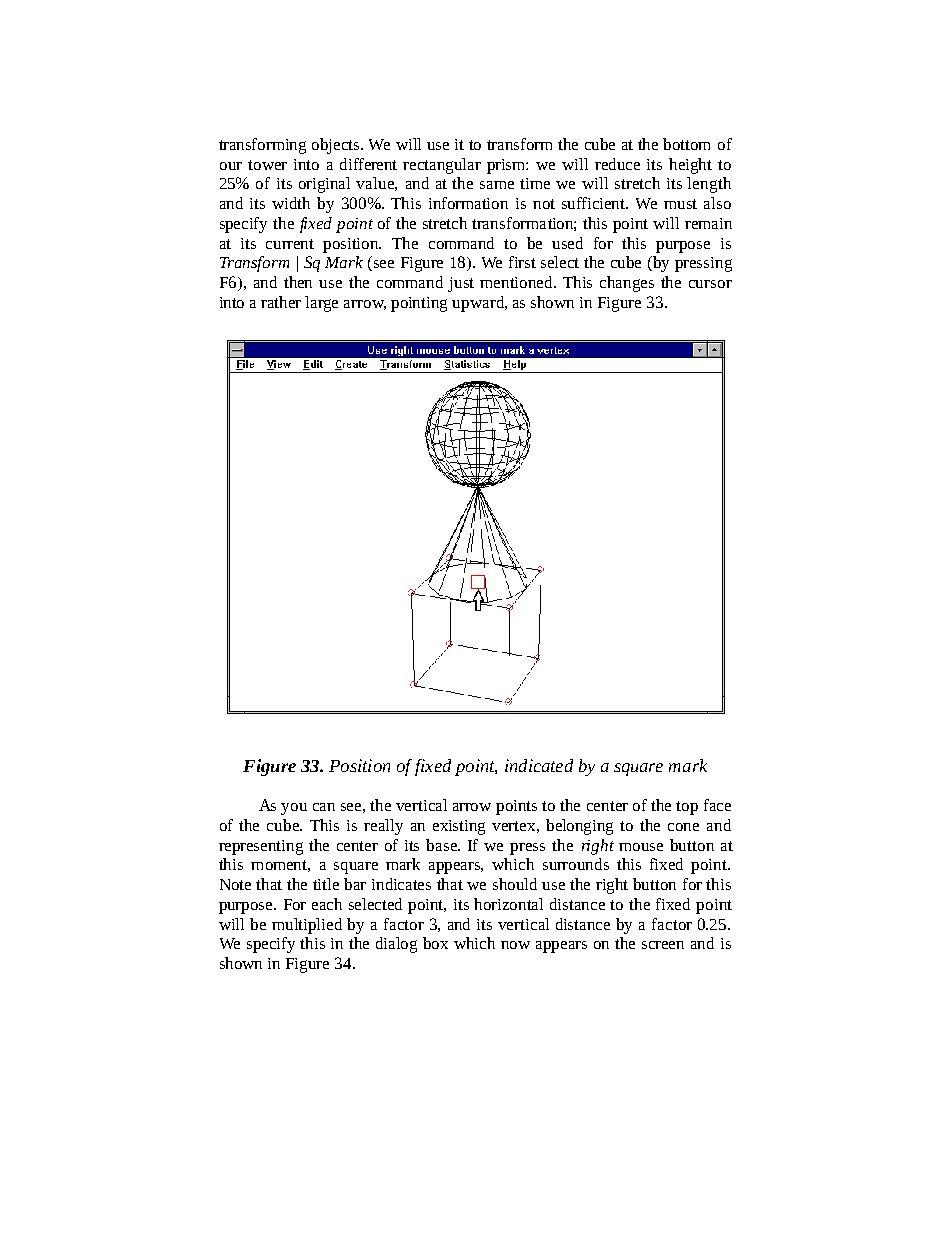 The height and width of the screenshot is (1233, 952). Describe the element at coordinates (267, 165) in the screenshot. I see `tower` at that location.
